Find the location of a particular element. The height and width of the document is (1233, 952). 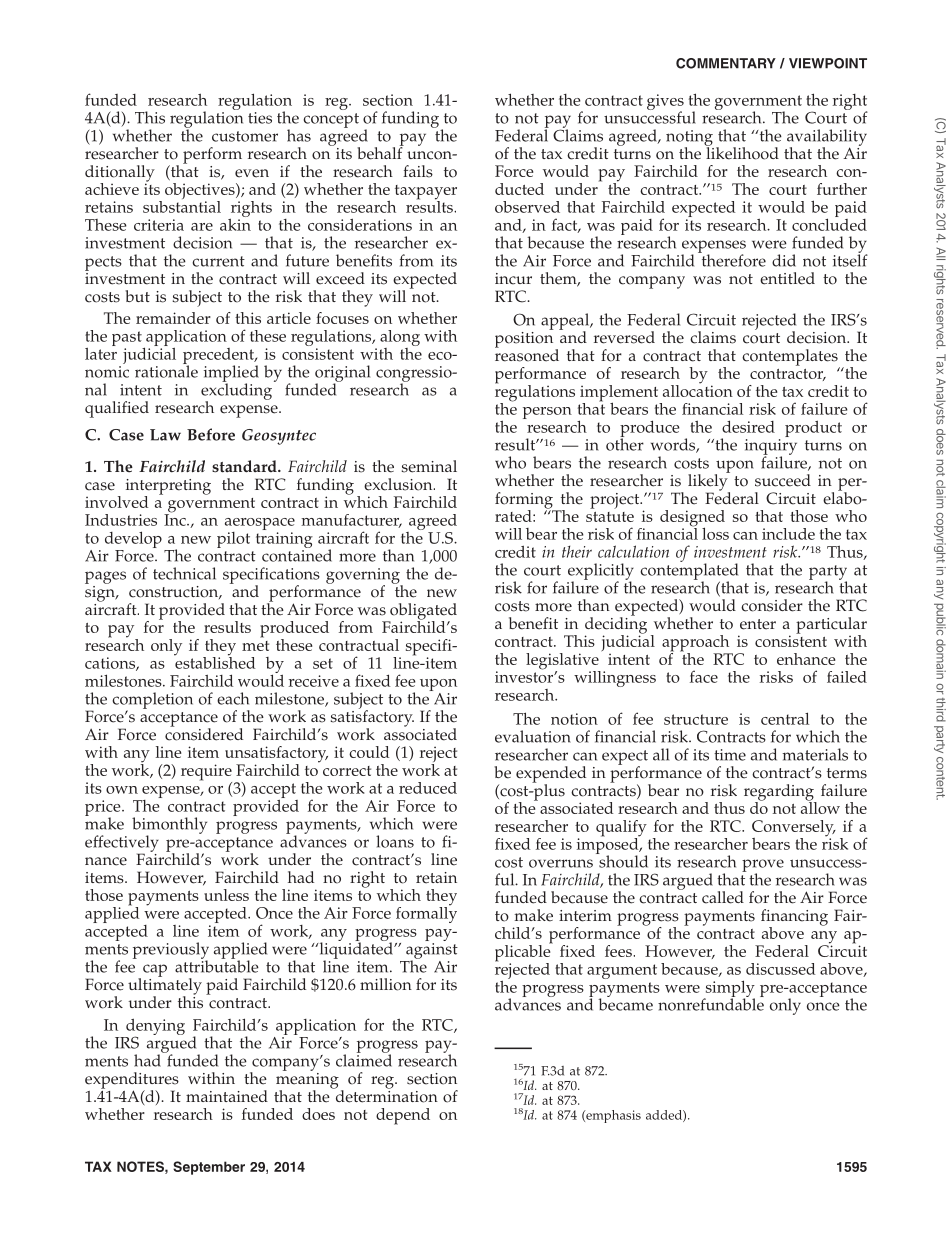

fails is located at coordinates (418, 171).
